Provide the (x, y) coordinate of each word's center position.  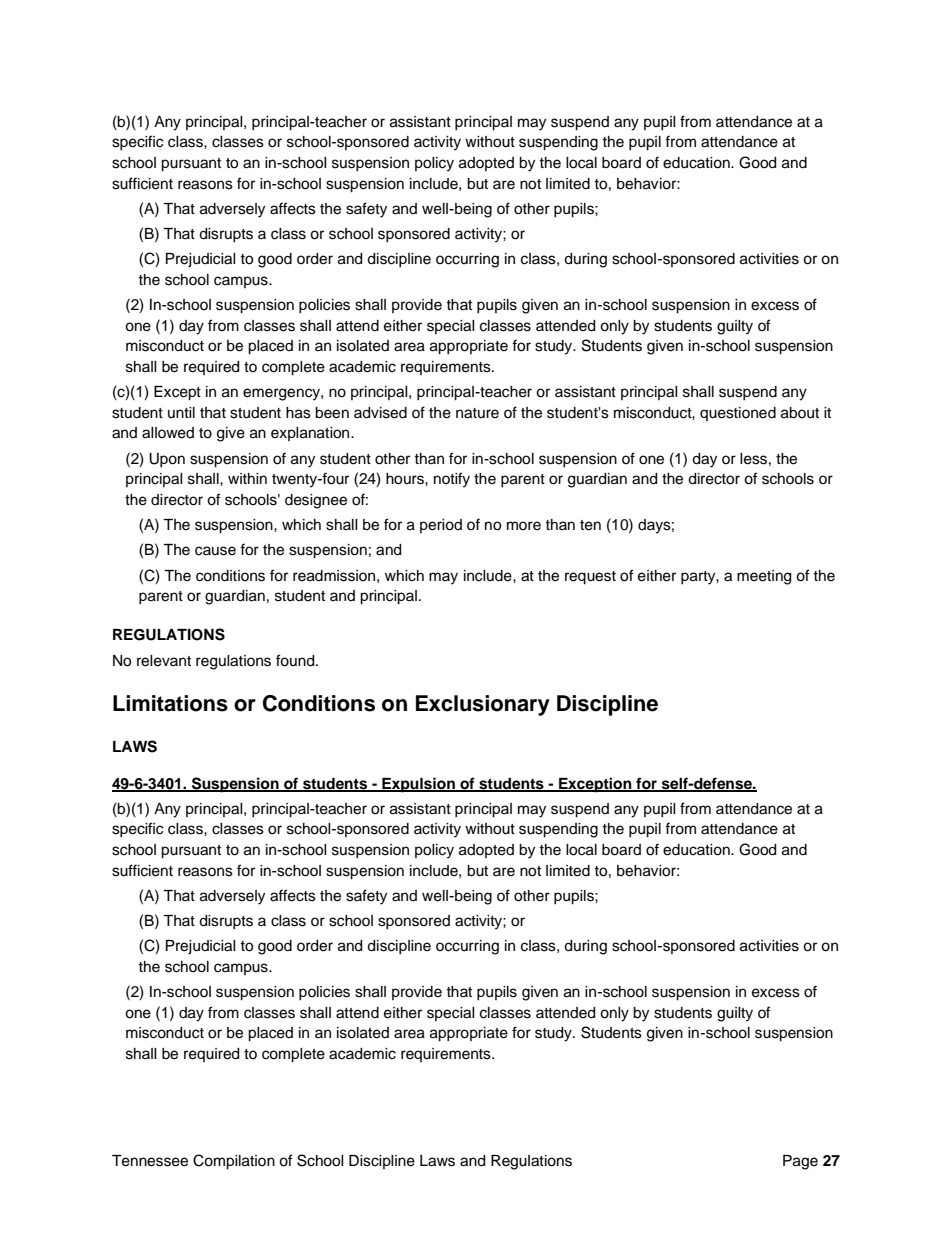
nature (477, 413)
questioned (738, 414)
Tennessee (150, 1161)
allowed (168, 433)
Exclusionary (483, 705)
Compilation (234, 1162)
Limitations (170, 703)
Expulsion (418, 785)
